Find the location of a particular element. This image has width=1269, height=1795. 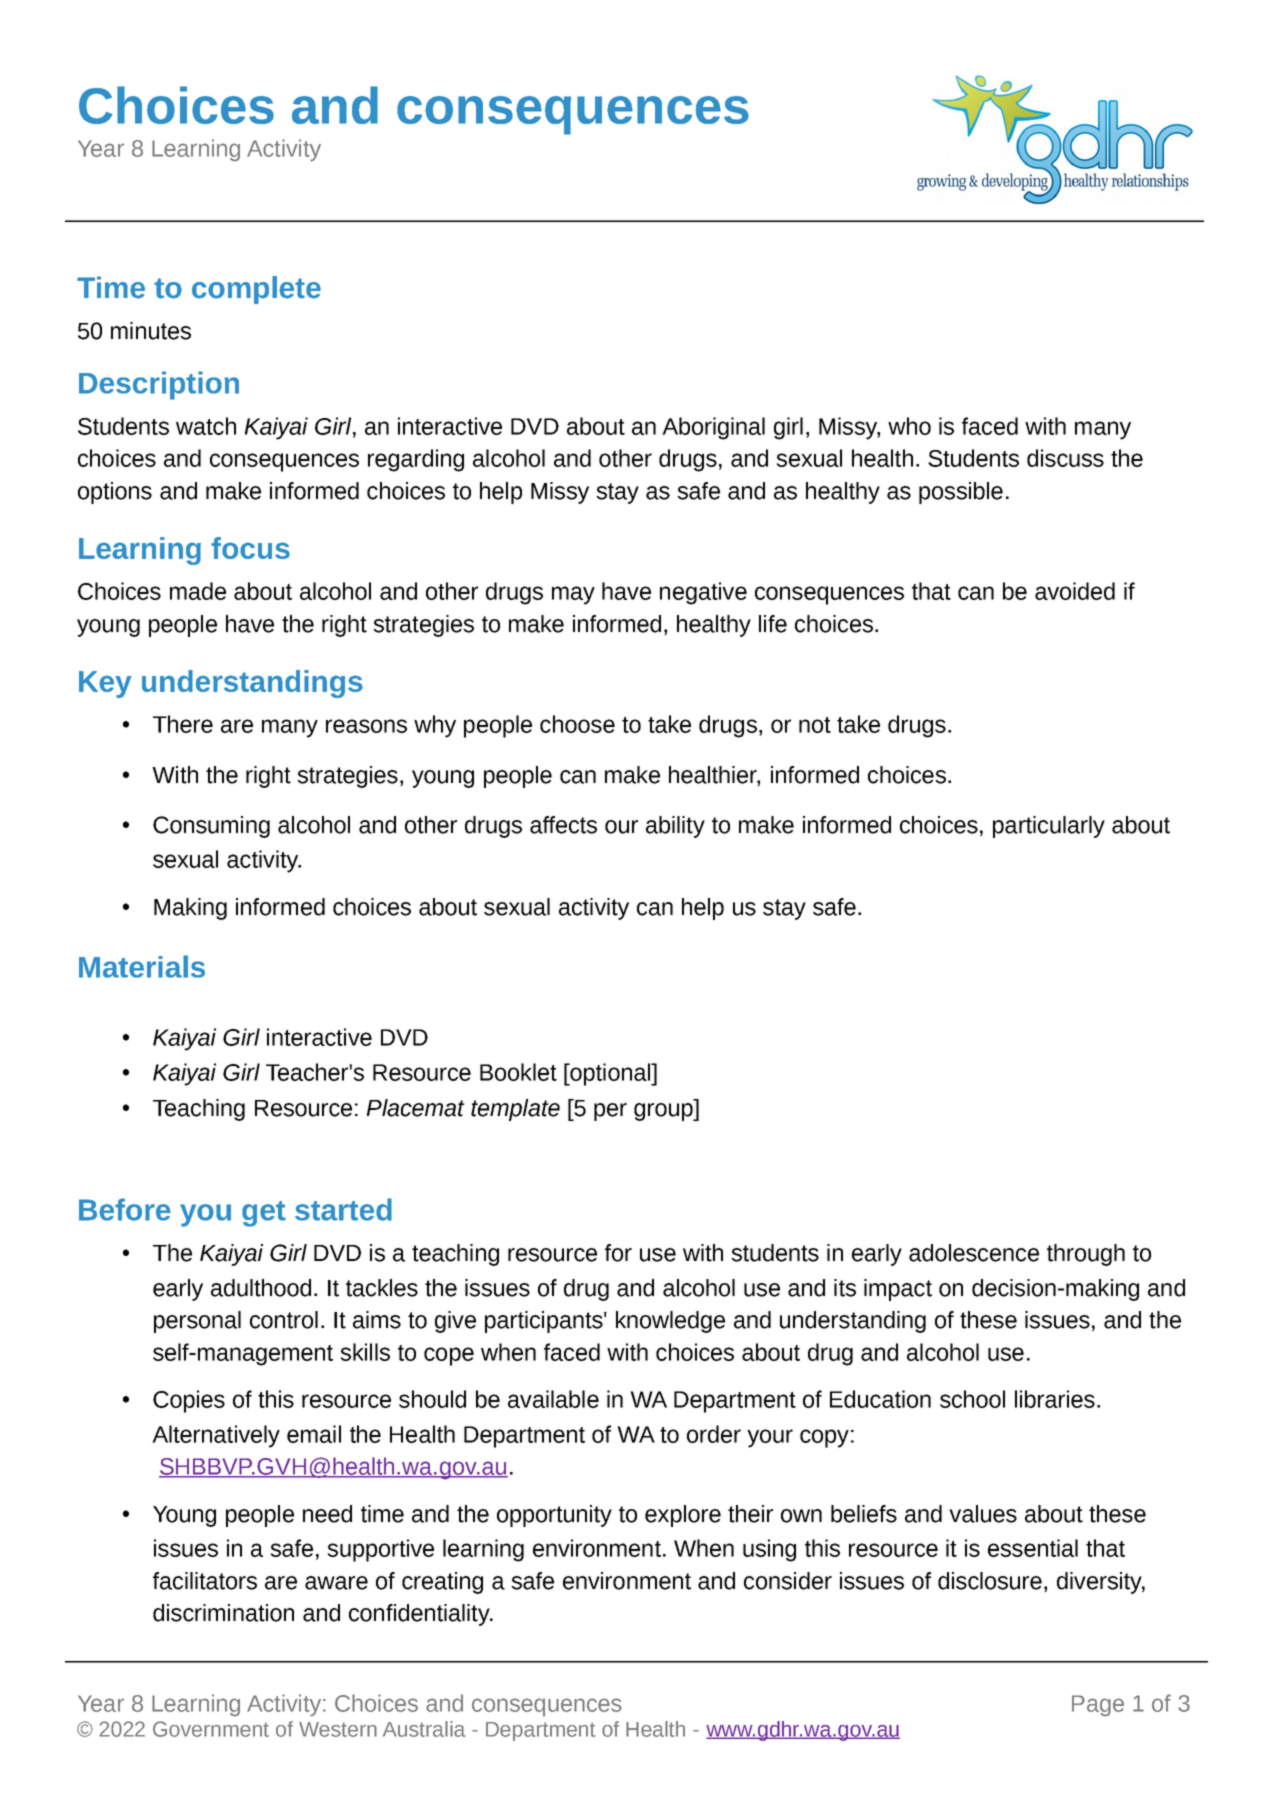

Australia is located at coordinates (424, 1729).
